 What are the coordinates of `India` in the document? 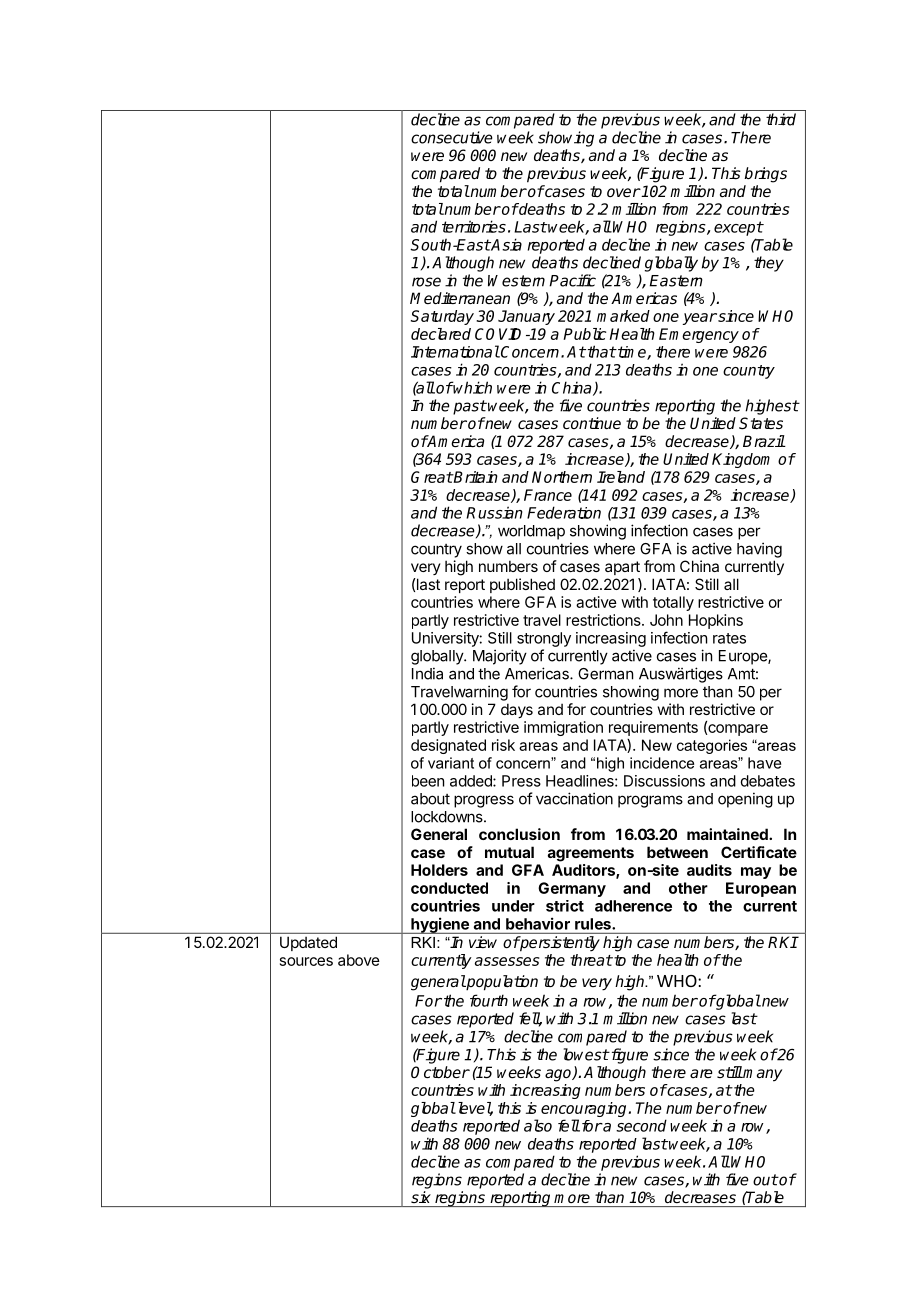 It's located at (427, 673).
